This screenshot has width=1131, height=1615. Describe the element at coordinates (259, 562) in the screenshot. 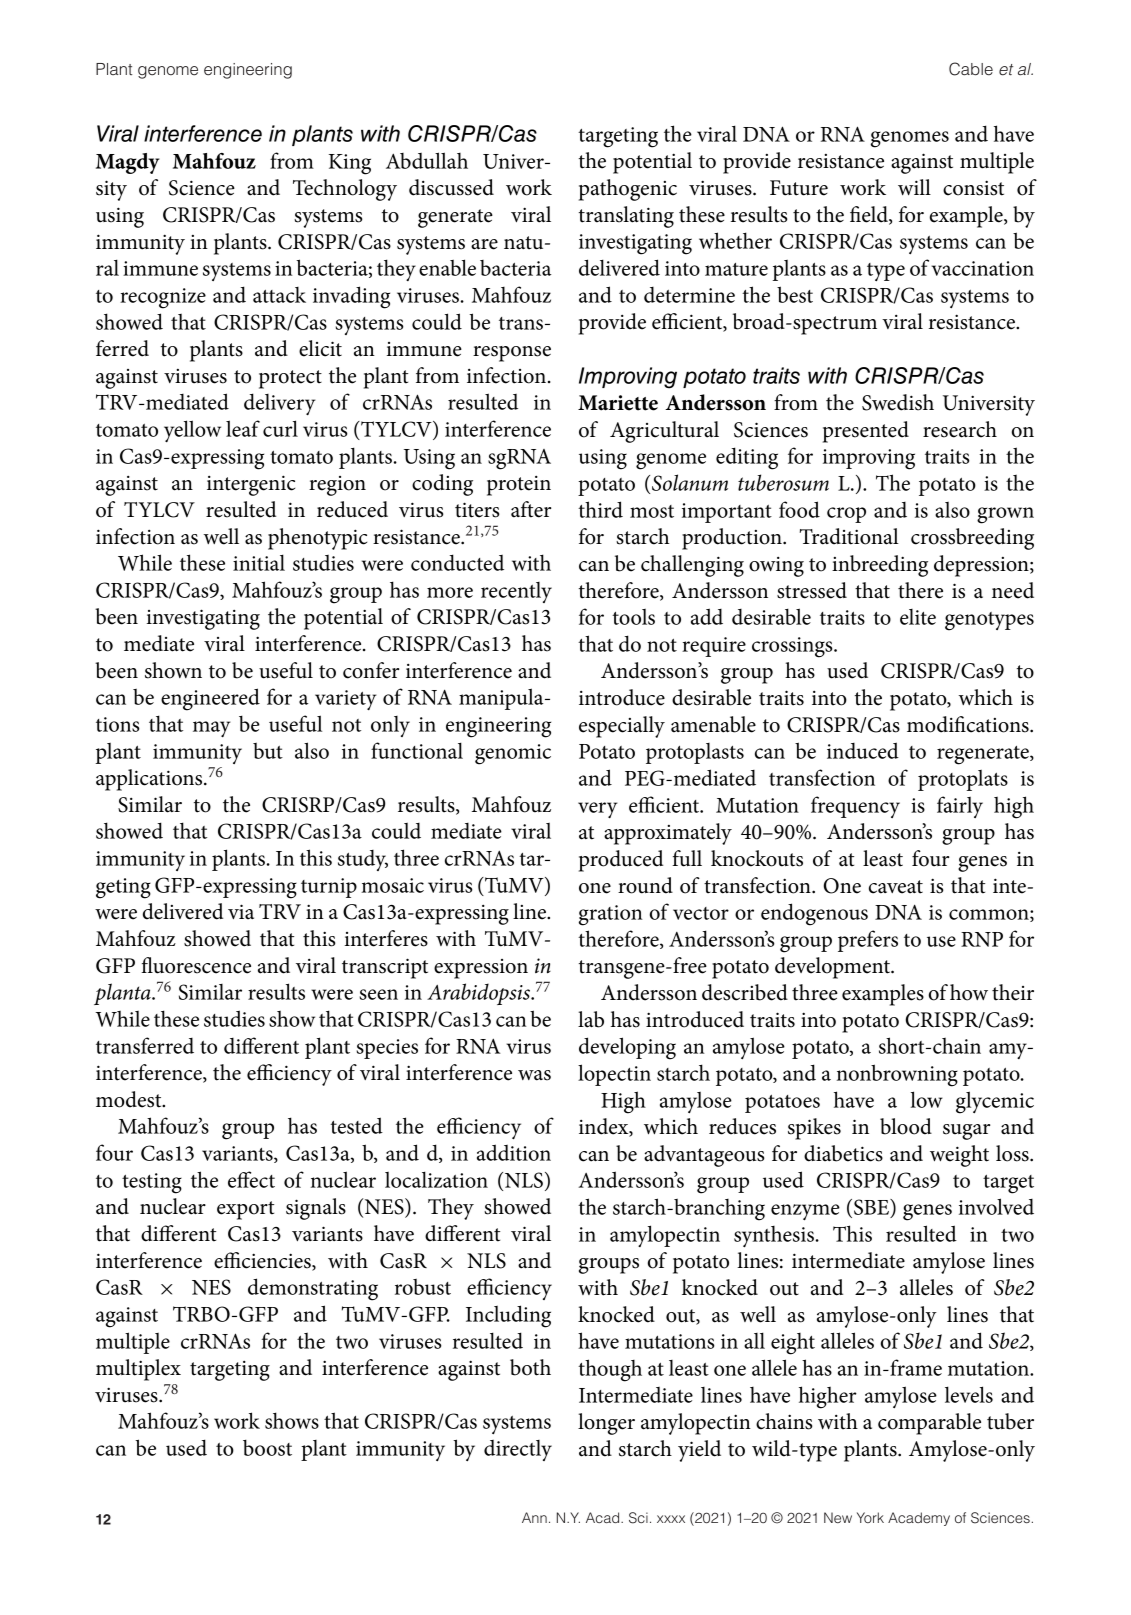

I see `initial` at that location.
